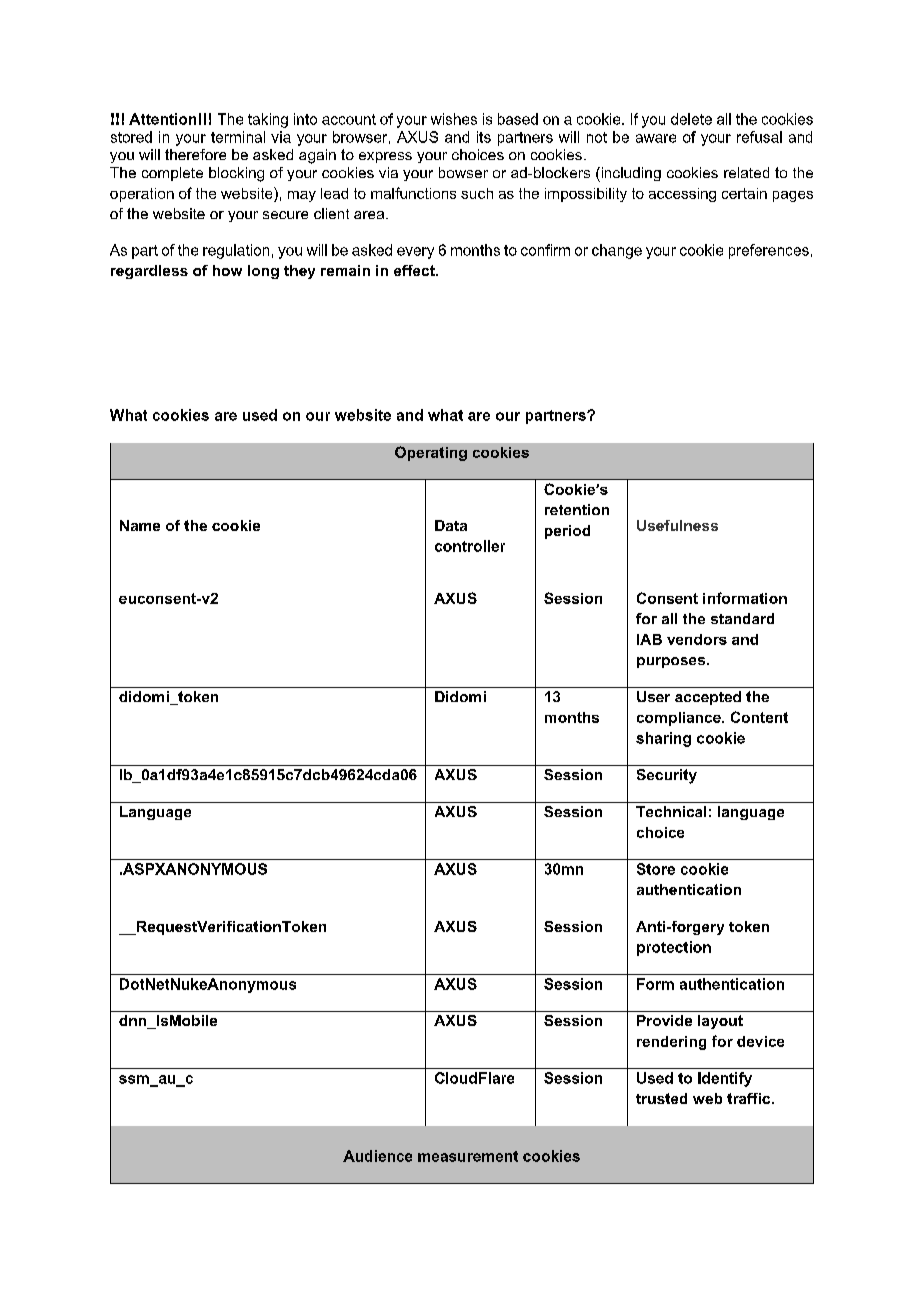  Describe the element at coordinates (377, 1156) in the document. I see `Audience` at that location.
